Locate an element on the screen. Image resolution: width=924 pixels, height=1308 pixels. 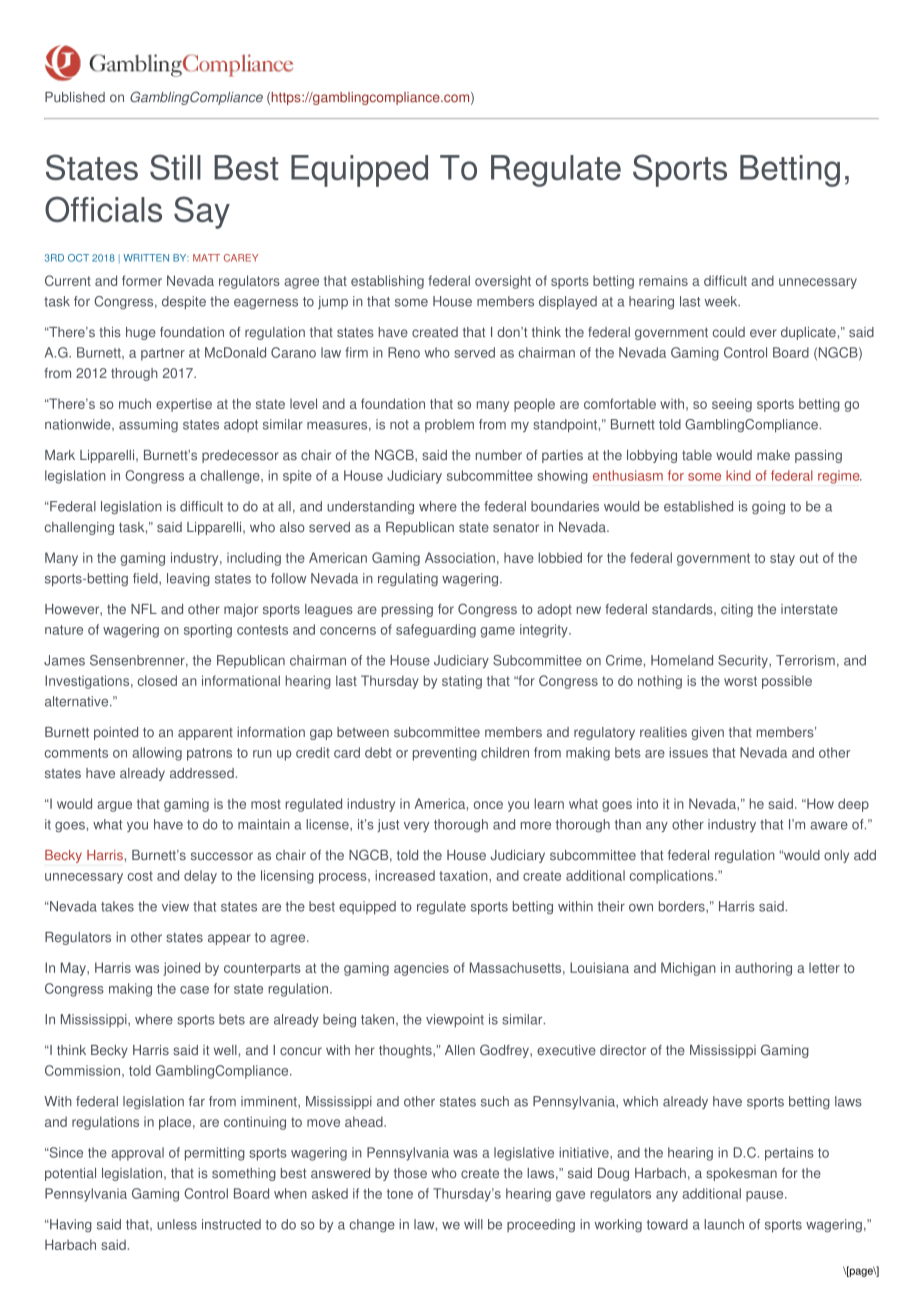
authoring is located at coordinates (763, 969).
